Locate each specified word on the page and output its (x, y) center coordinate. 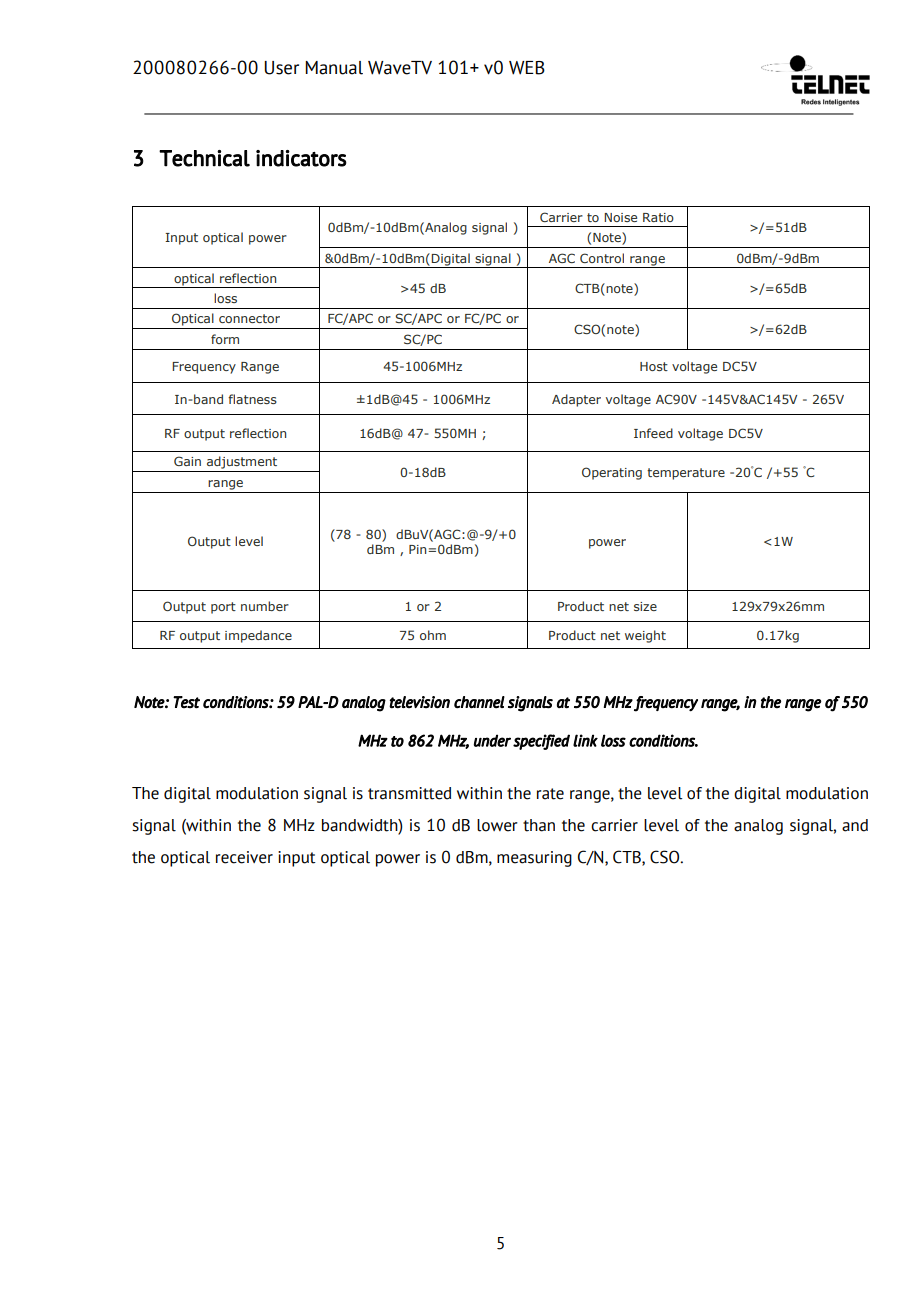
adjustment (242, 462)
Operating (612, 473)
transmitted (409, 793)
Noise (620, 217)
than (539, 825)
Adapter (576, 400)
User (281, 68)
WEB (527, 68)
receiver (244, 857)
